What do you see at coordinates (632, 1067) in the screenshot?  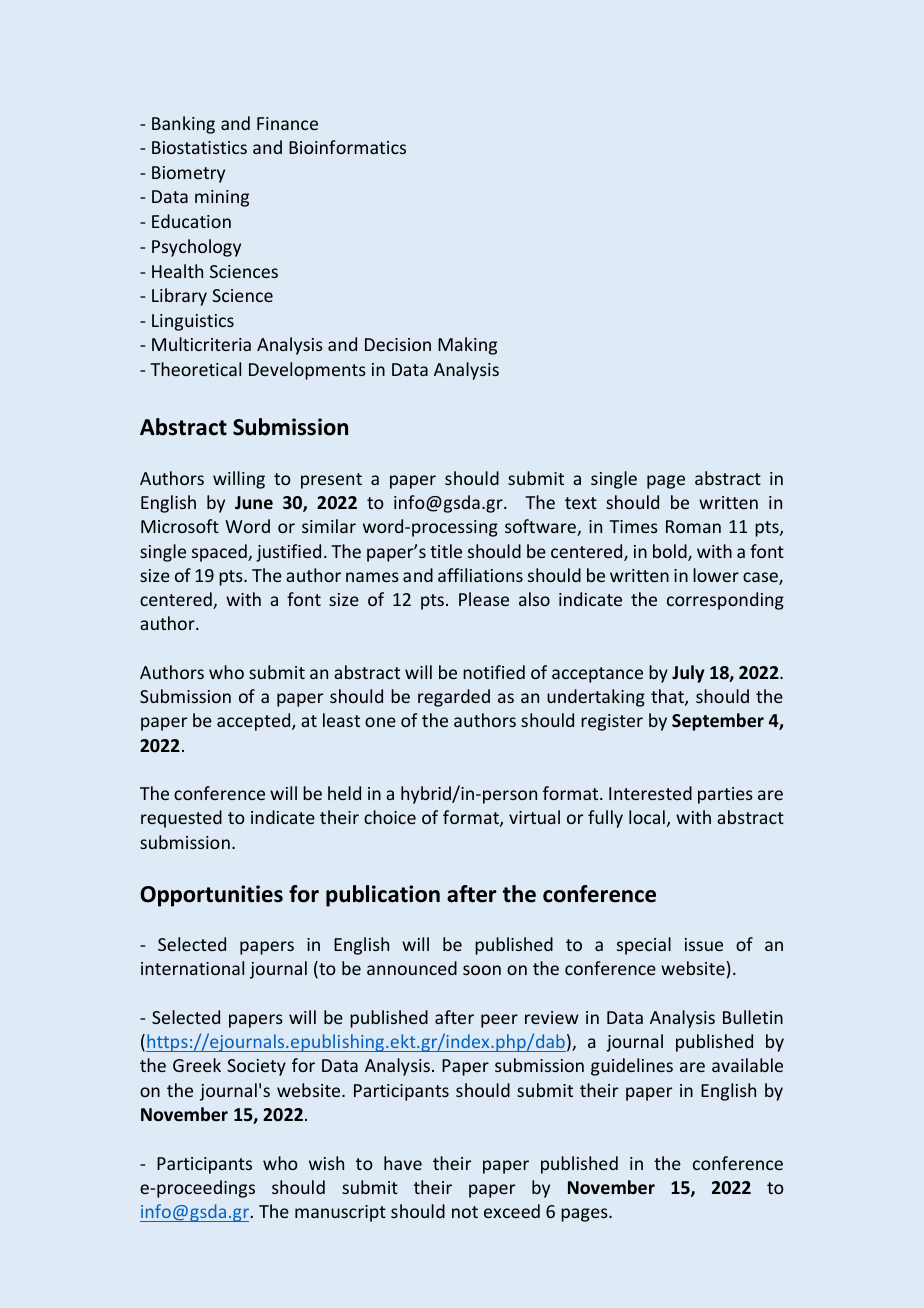 I see `guidelines` at bounding box center [632, 1067].
